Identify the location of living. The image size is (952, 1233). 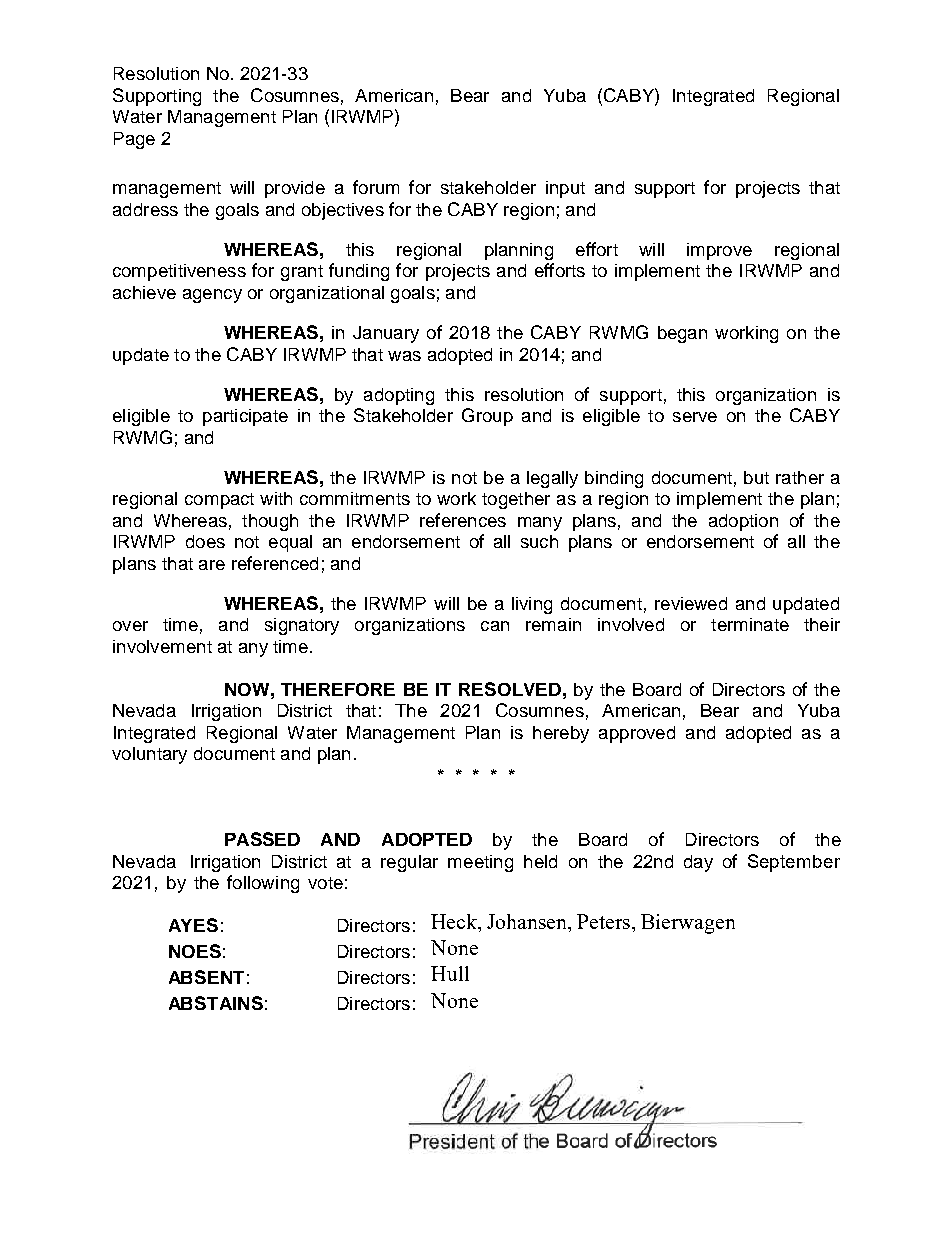
(532, 605).
